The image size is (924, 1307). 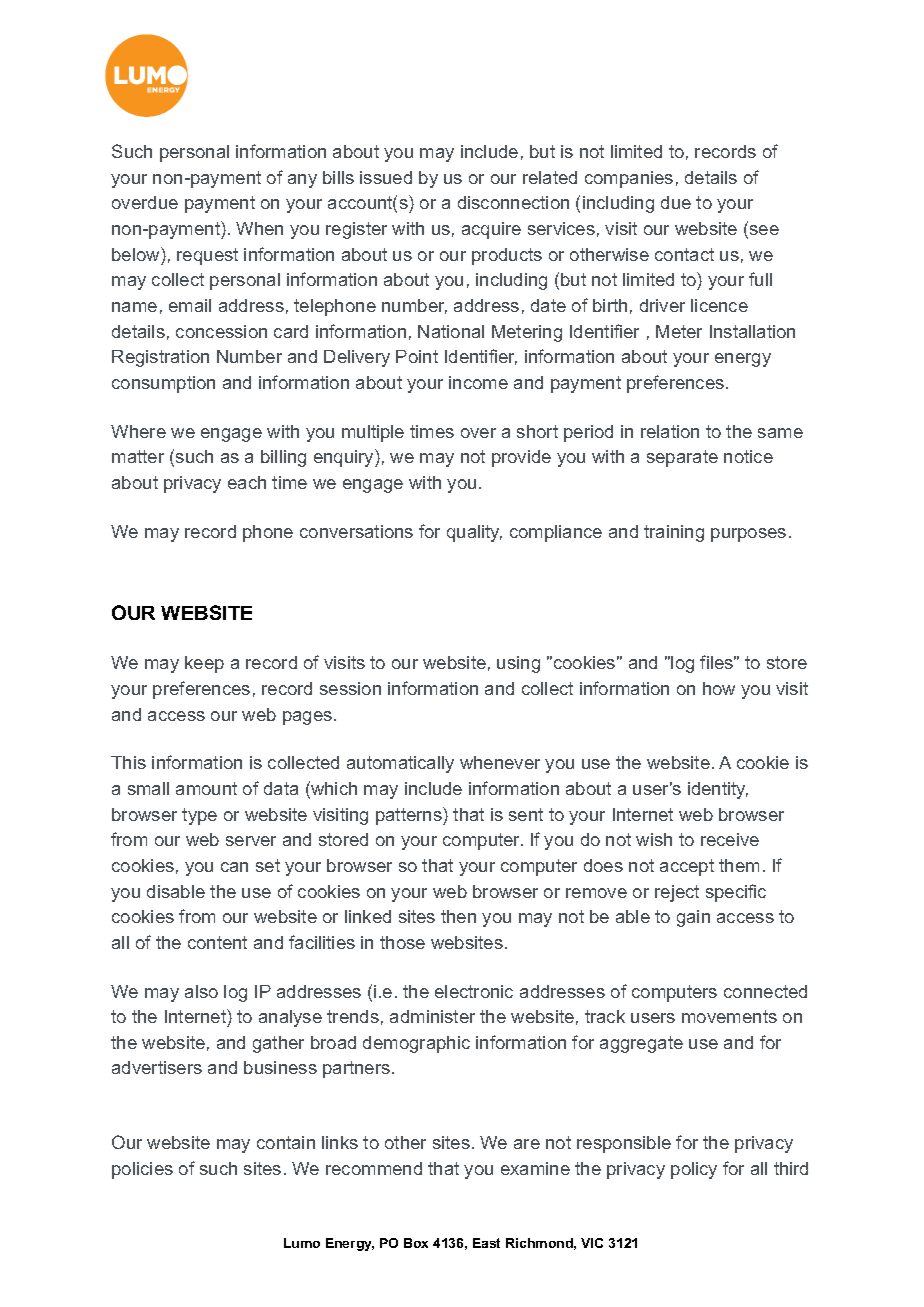 What do you see at coordinates (142, 1170) in the page?
I see `policies` at bounding box center [142, 1170].
